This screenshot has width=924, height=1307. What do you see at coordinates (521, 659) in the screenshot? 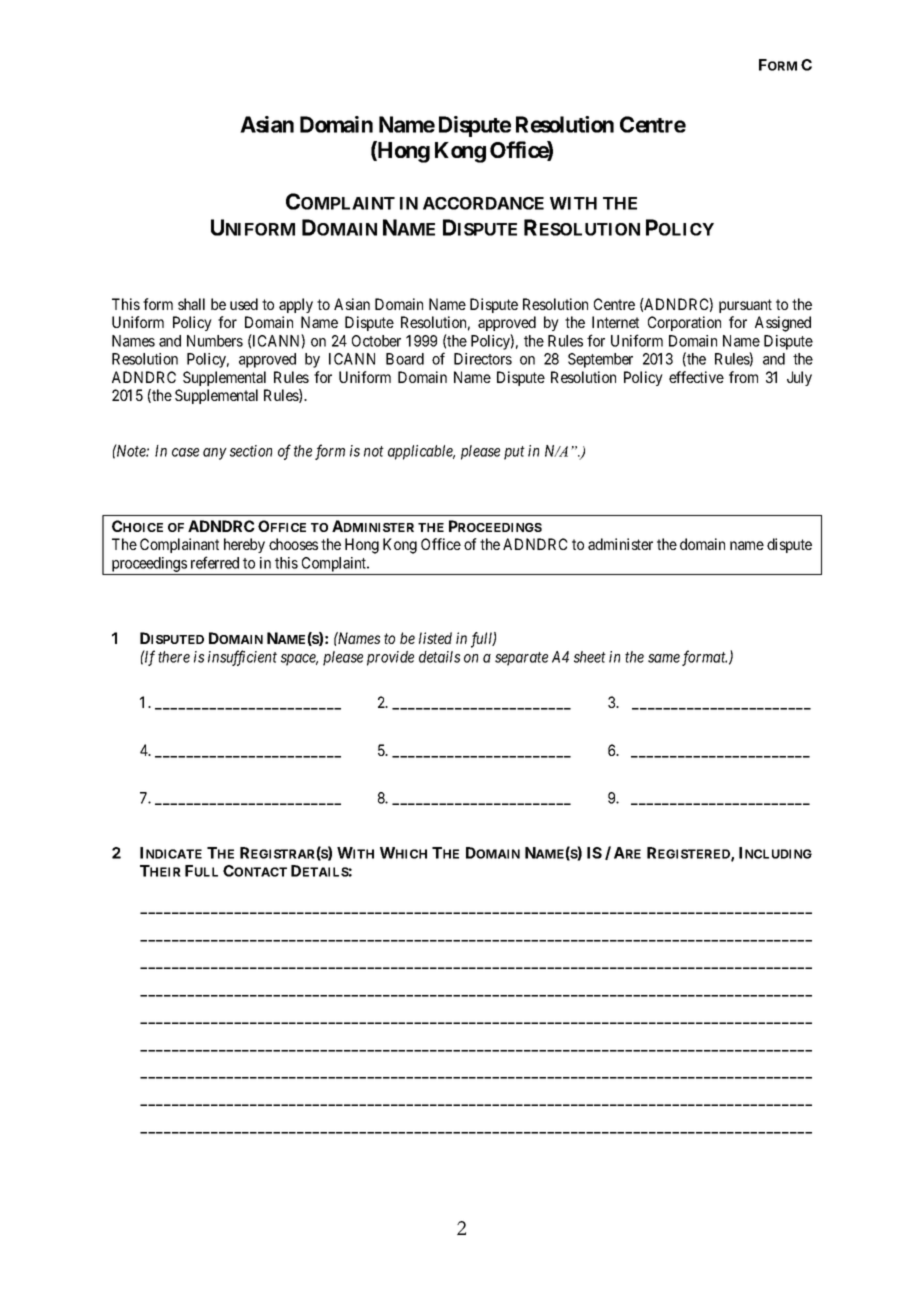
I see `separate` at bounding box center [521, 659].
